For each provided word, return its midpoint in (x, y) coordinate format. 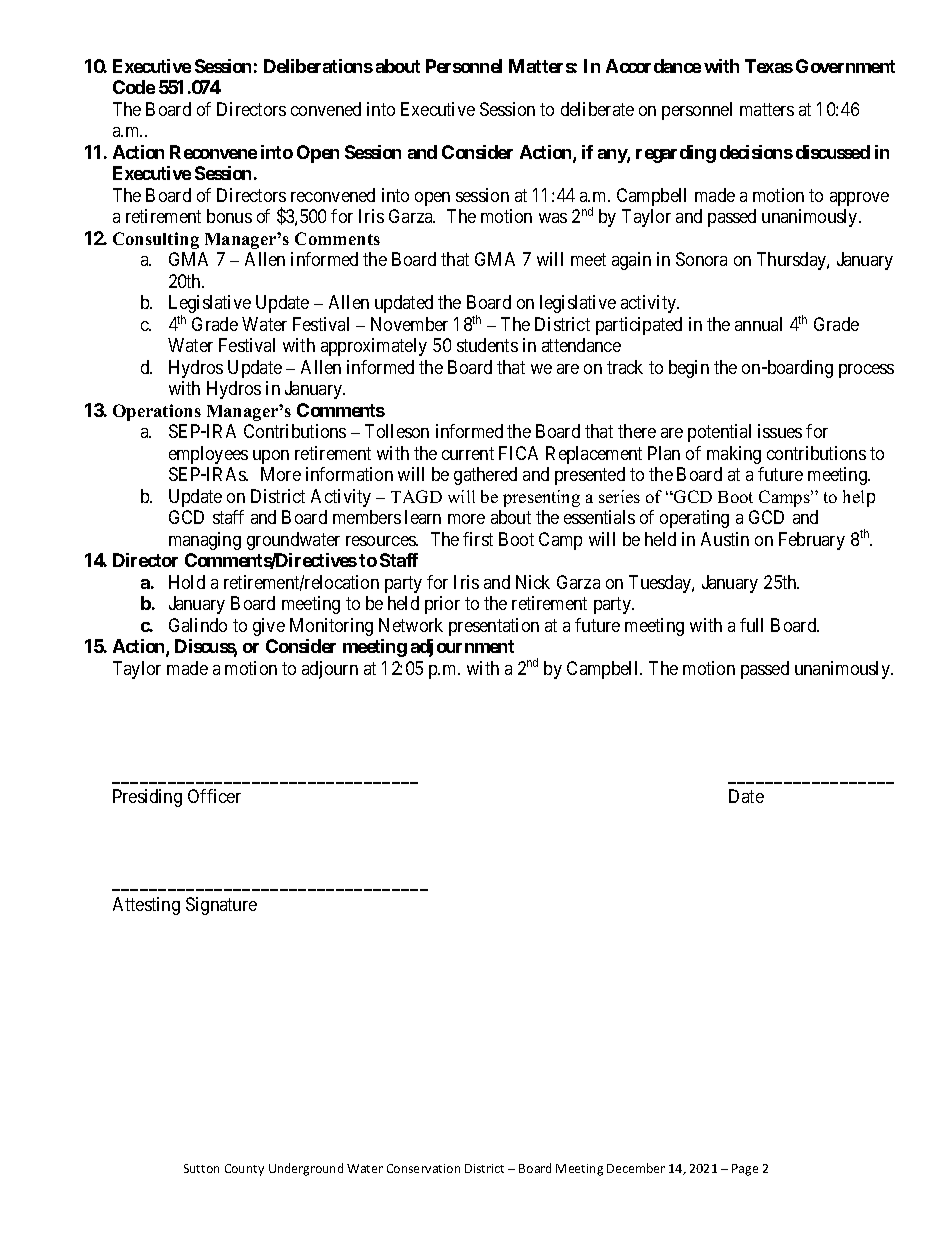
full (751, 625)
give (269, 627)
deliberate (597, 109)
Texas (769, 66)
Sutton (201, 1168)
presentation (494, 627)
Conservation (423, 1168)
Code (134, 87)
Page (745, 1170)
